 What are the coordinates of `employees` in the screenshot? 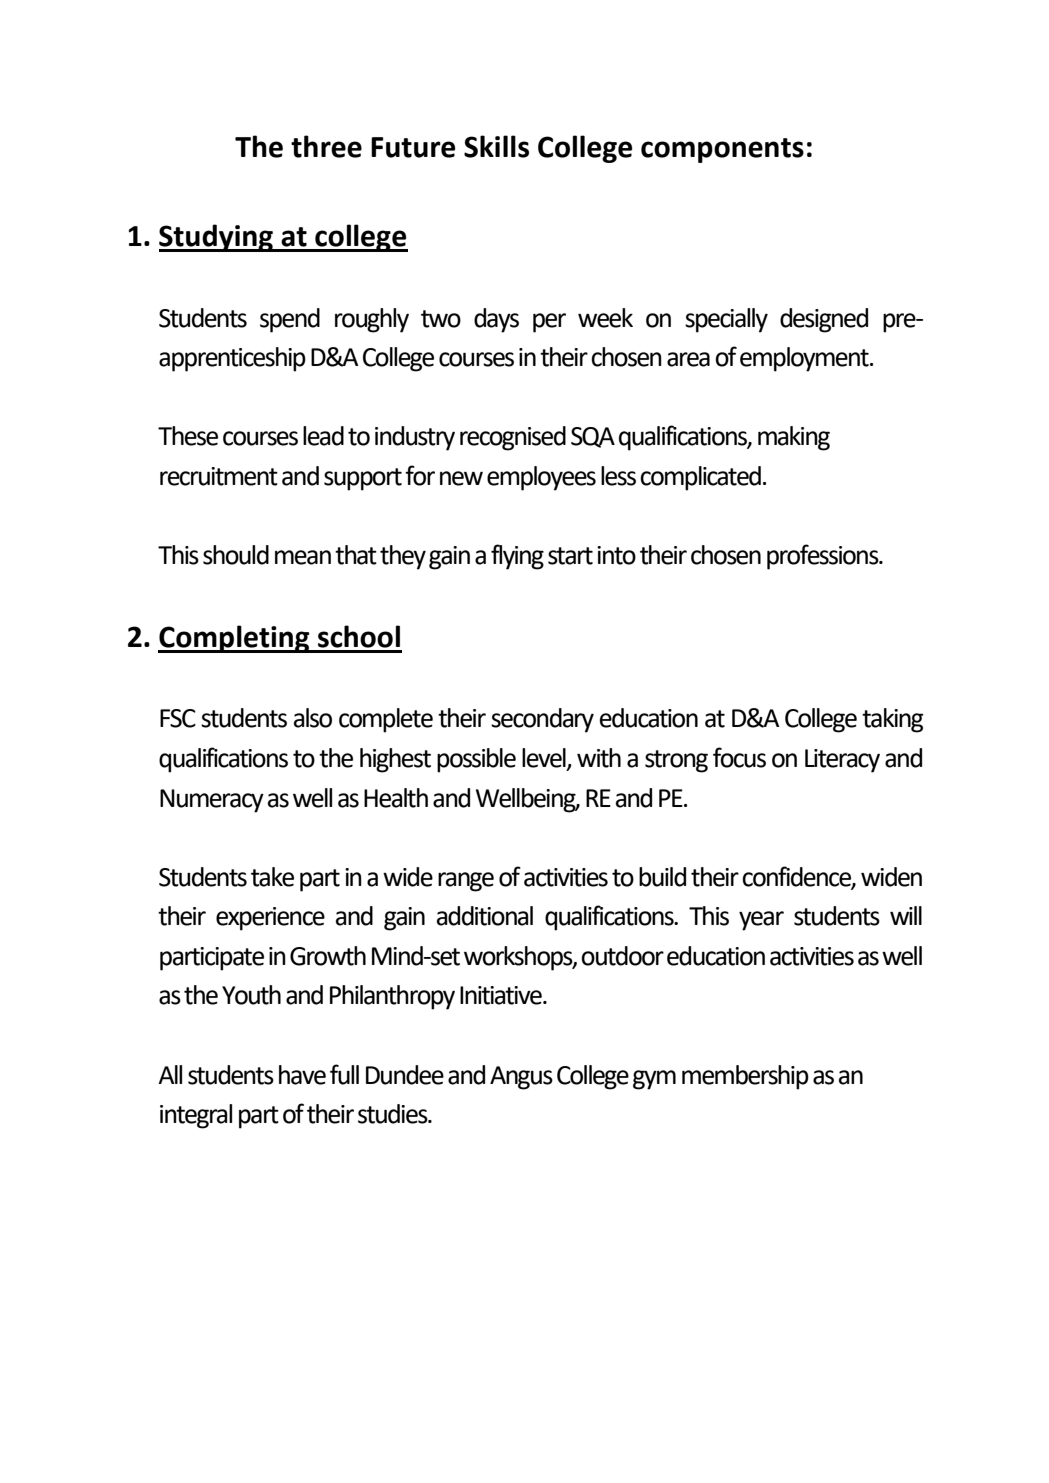 It's located at (541, 478).
